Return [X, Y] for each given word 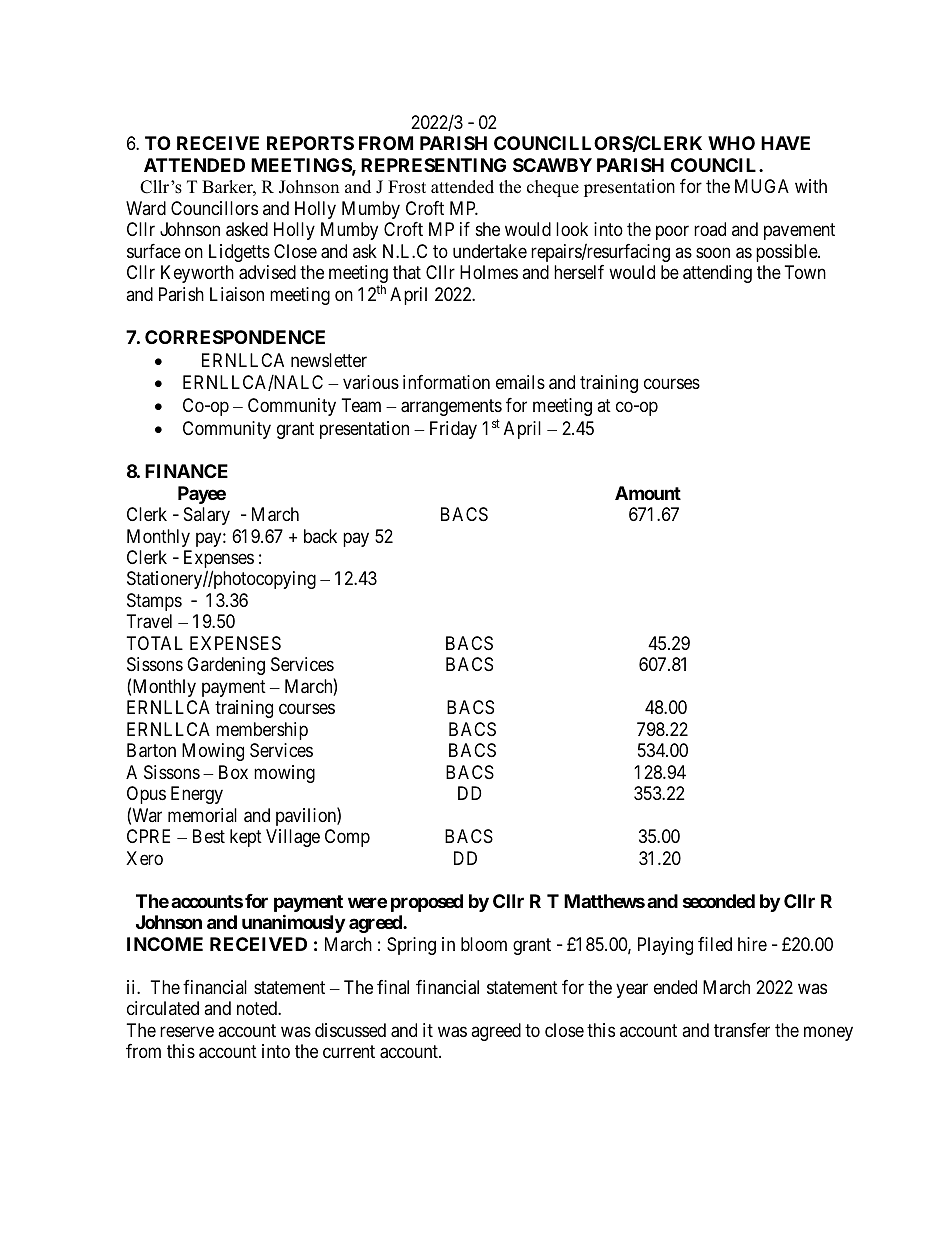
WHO [731, 143]
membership [262, 731]
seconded [719, 901]
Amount [648, 493]
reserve [187, 1031]
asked [247, 229]
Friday [453, 430]
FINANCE [186, 471]
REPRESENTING [433, 165]
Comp [347, 838]
